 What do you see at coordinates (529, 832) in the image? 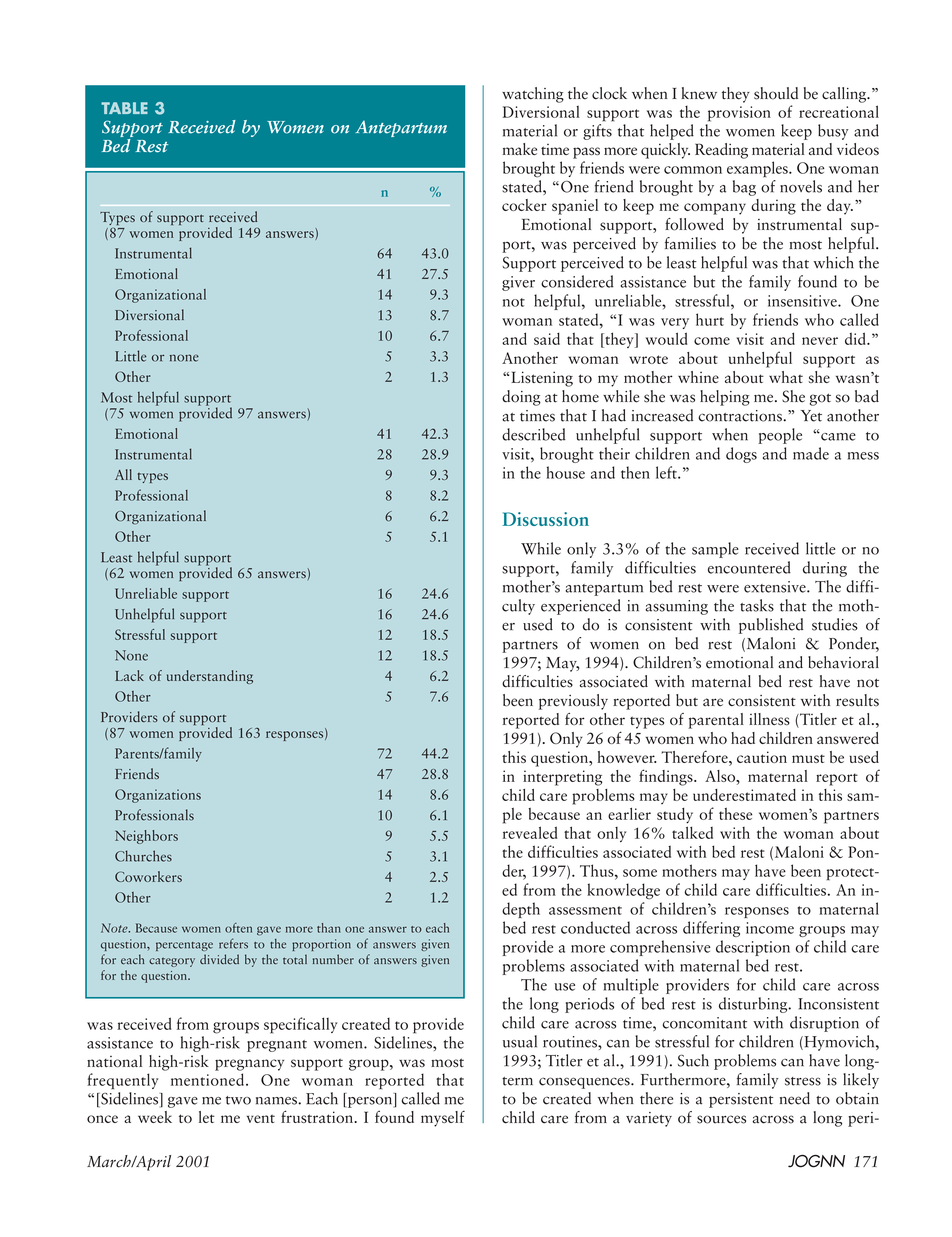
I see `revealed` at bounding box center [529, 832].
